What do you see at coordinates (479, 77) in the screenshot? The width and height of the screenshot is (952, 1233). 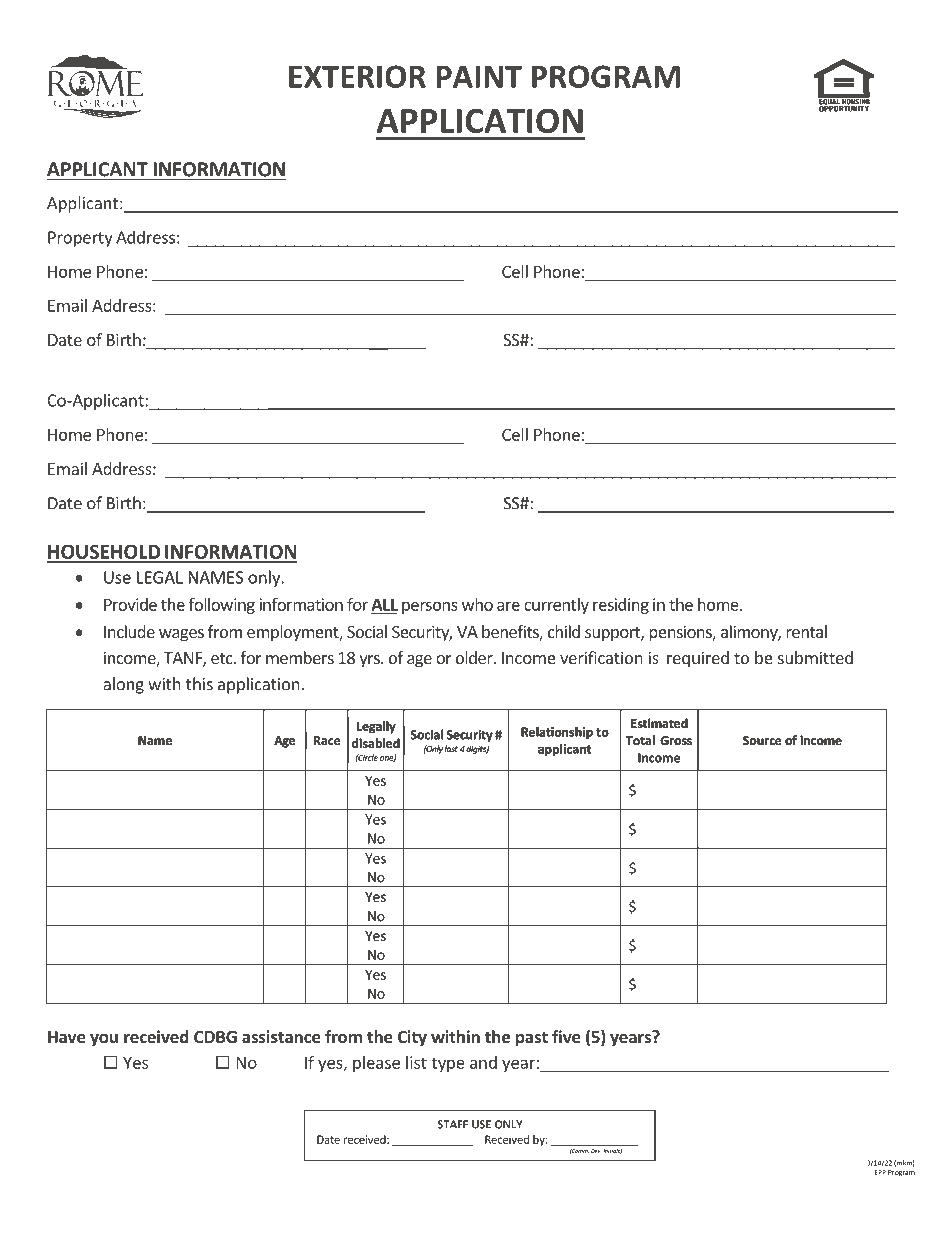 I see `PAINT` at bounding box center [479, 77].
